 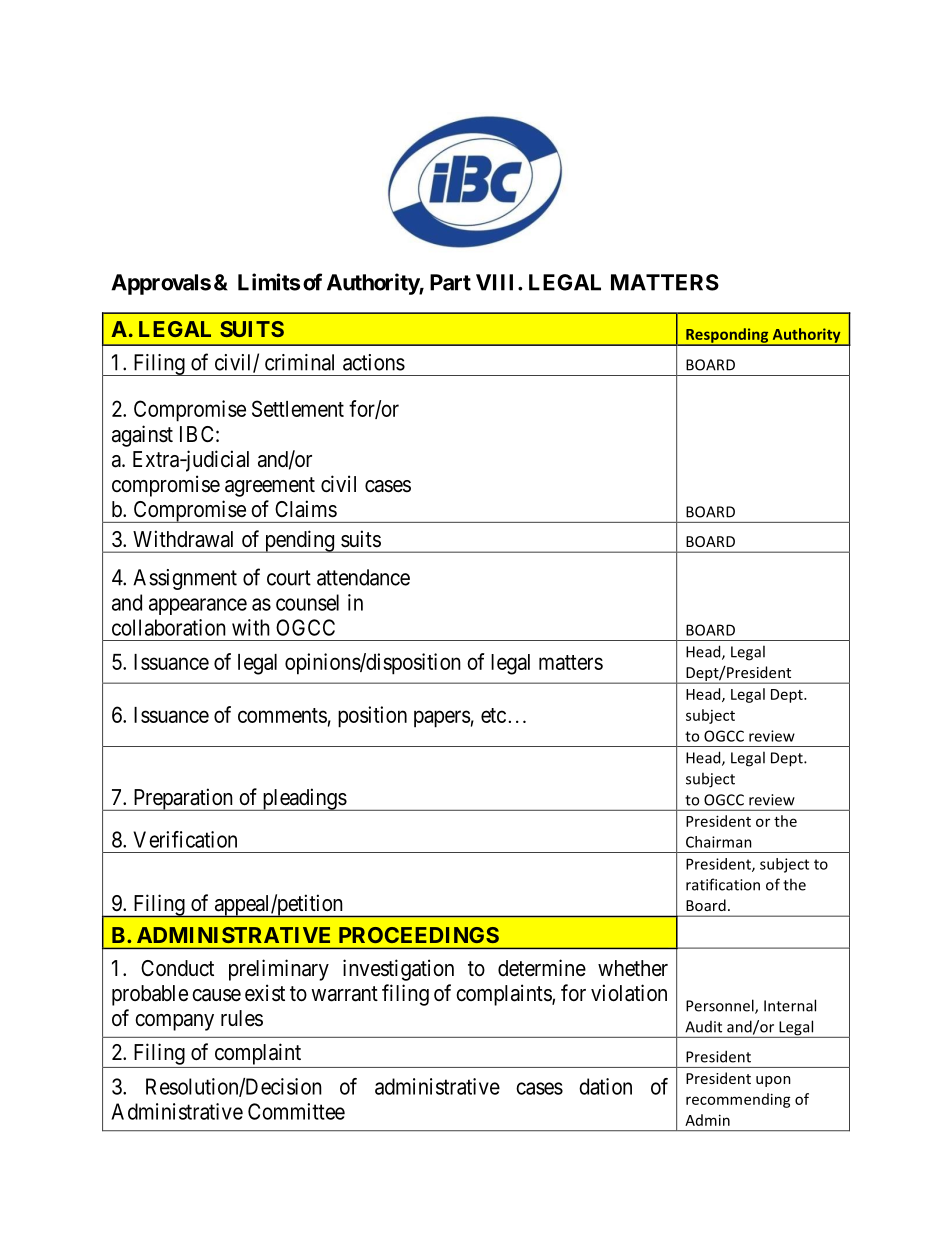 What do you see at coordinates (398, 970) in the screenshot?
I see `investigation` at bounding box center [398, 970].
